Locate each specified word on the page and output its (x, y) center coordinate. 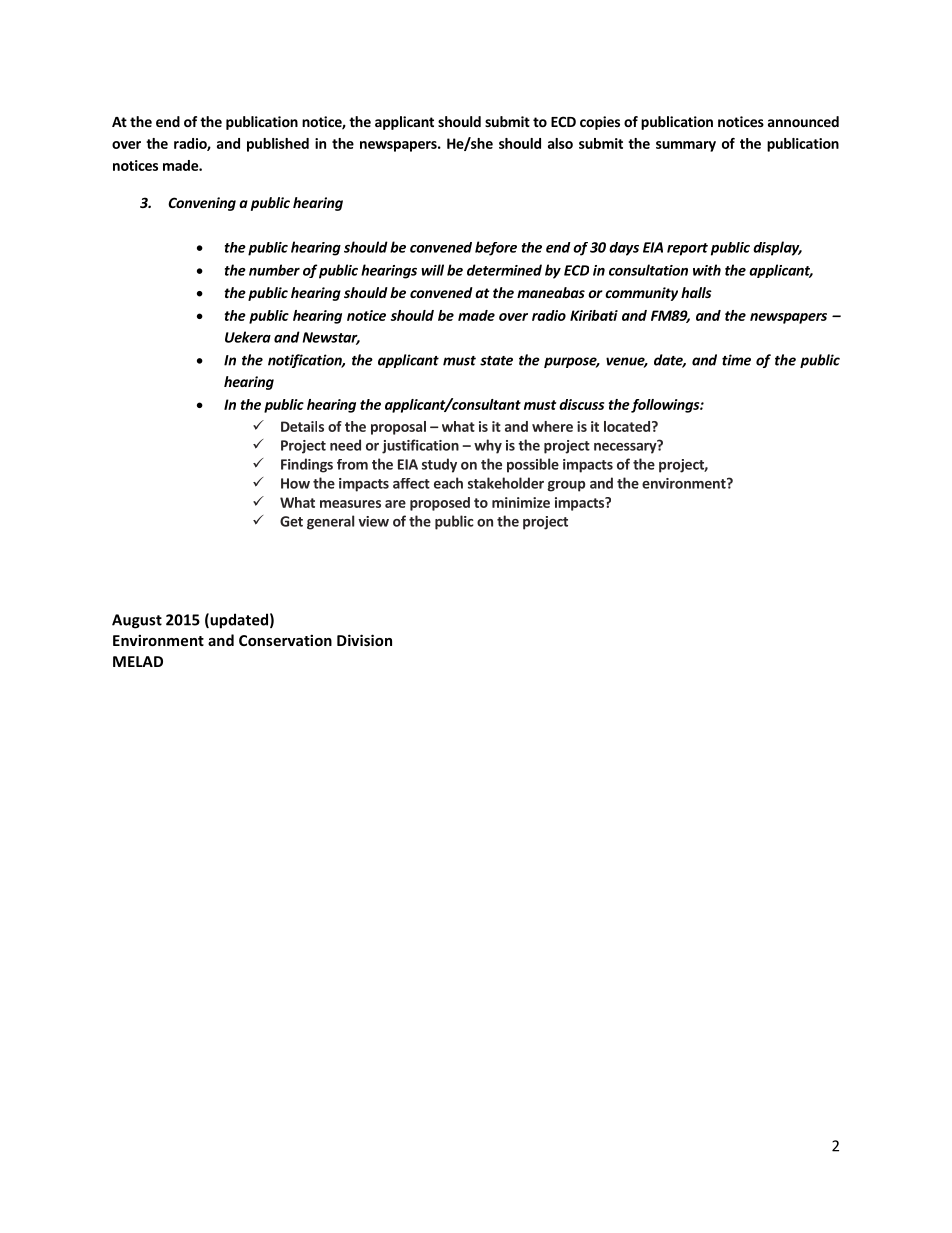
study (439, 465)
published (278, 145)
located (627, 426)
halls (696, 292)
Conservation (285, 640)
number (274, 270)
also (560, 143)
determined (504, 270)
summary (686, 146)
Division (364, 640)
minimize (521, 502)
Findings (307, 465)
